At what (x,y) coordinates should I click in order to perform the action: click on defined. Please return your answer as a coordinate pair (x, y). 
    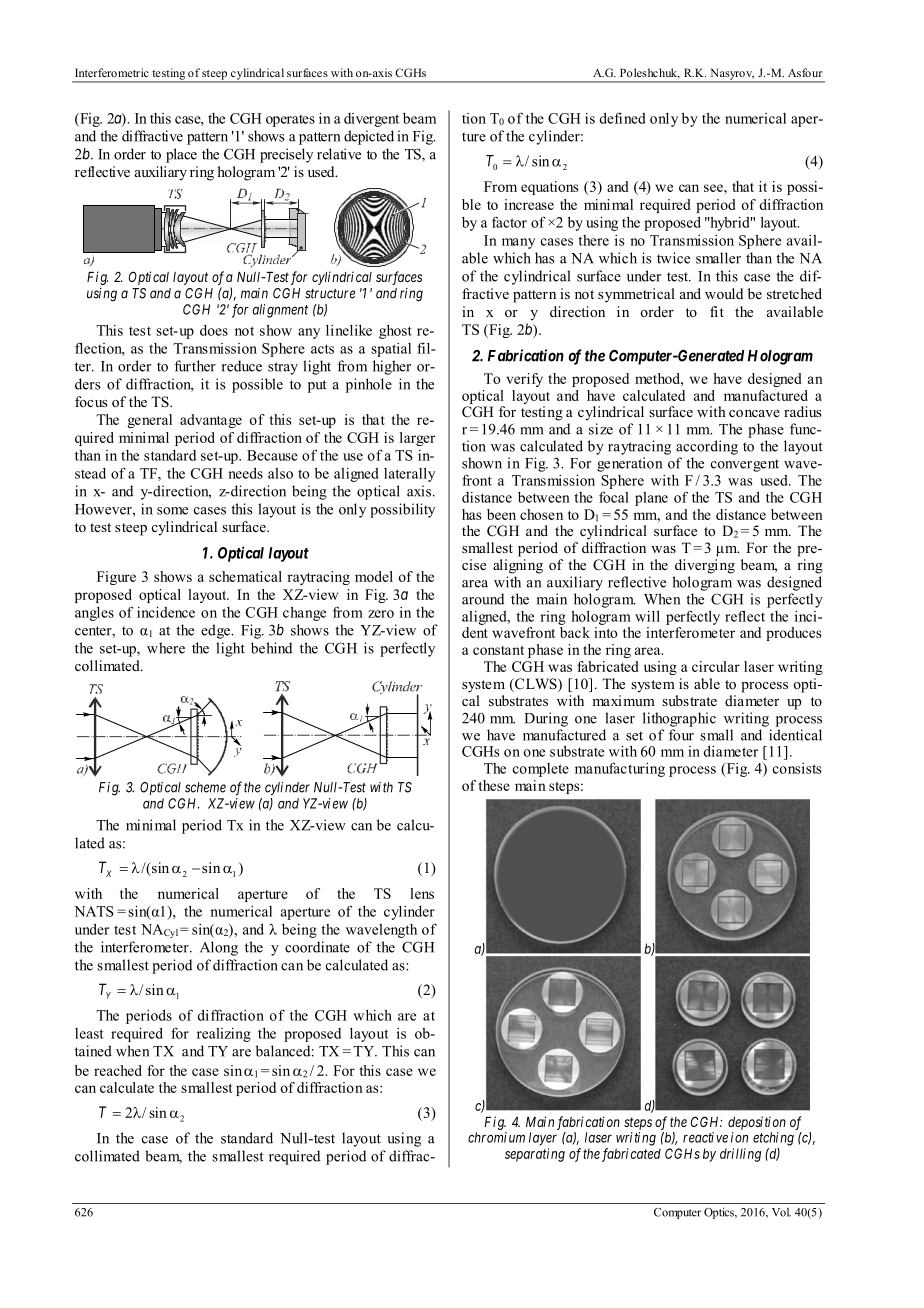
    Looking at the image, I should click on (623, 118).
